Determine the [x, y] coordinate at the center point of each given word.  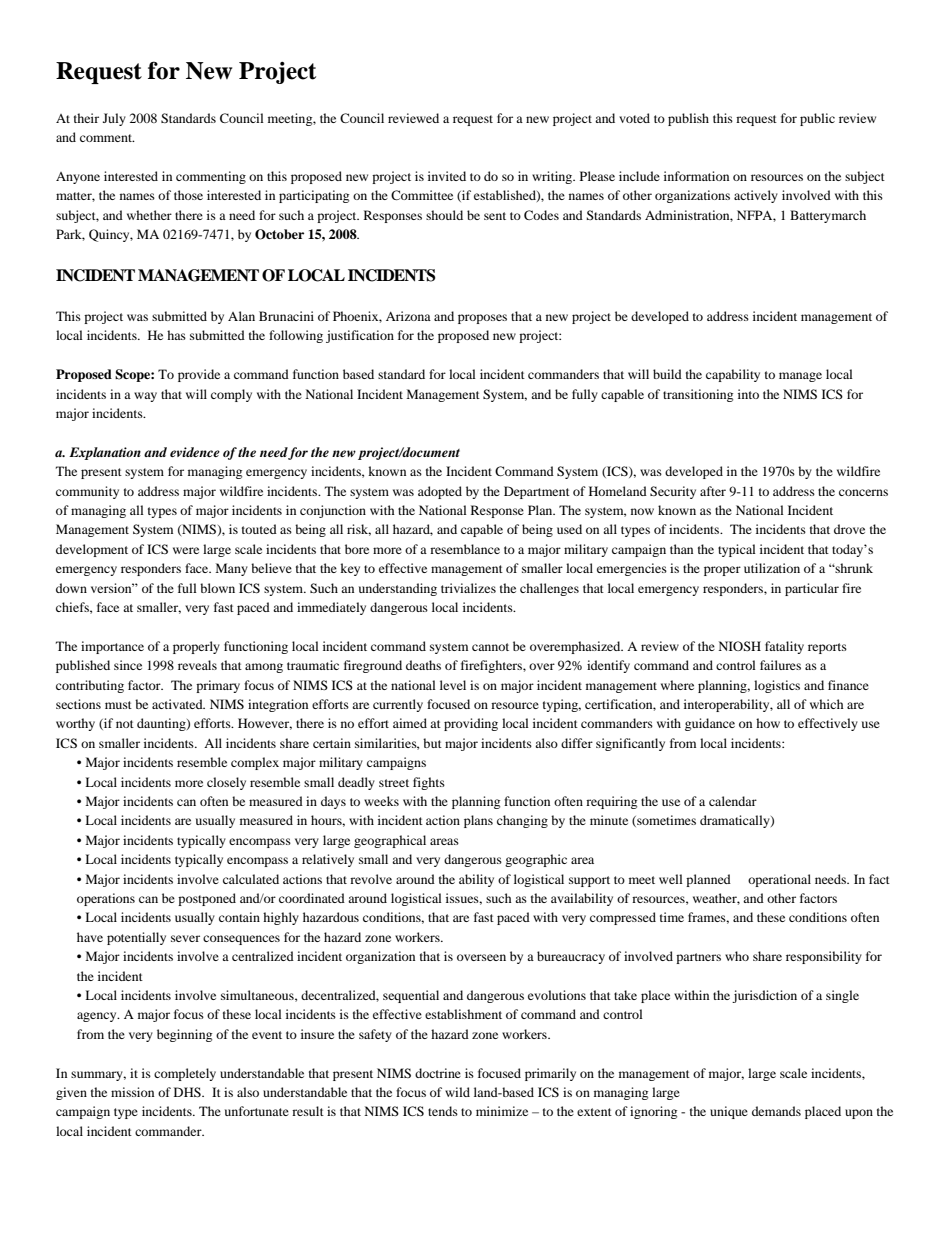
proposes [482, 319]
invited [447, 176]
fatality [784, 647]
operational [779, 880]
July [114, 119]
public [817, 119]
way [145, 397]
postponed [207, 899]
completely [185, 1074]
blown [217, 588]
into [748, 394]
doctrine [438, 1073]
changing [522, 821]
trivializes [468, 588]
